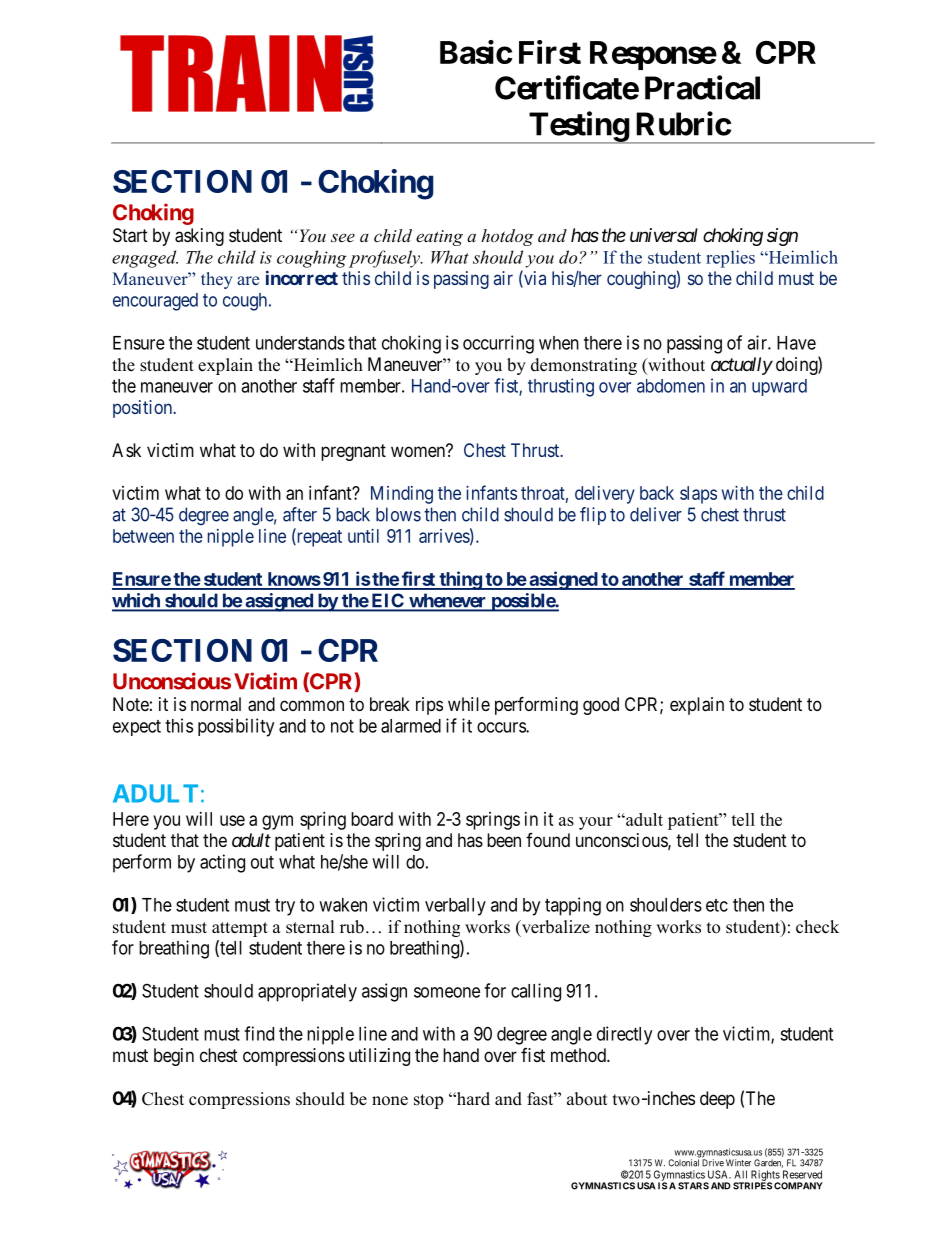 Image resolution: width=952 pixels, height=1233 pixels. I want to click on Winter, so click(738, 1163).
